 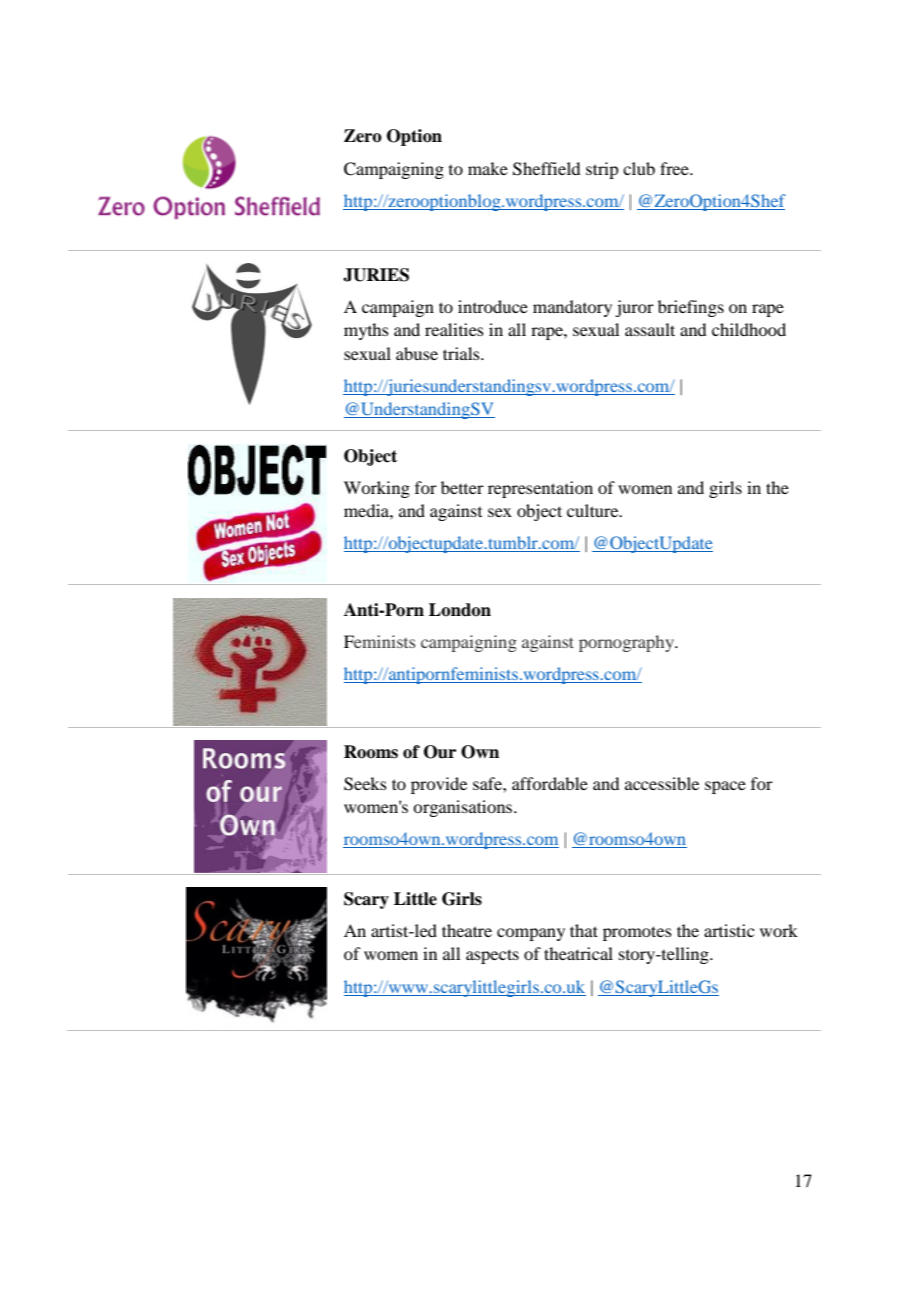 I want to click on free, so click(x=675, y=168).
